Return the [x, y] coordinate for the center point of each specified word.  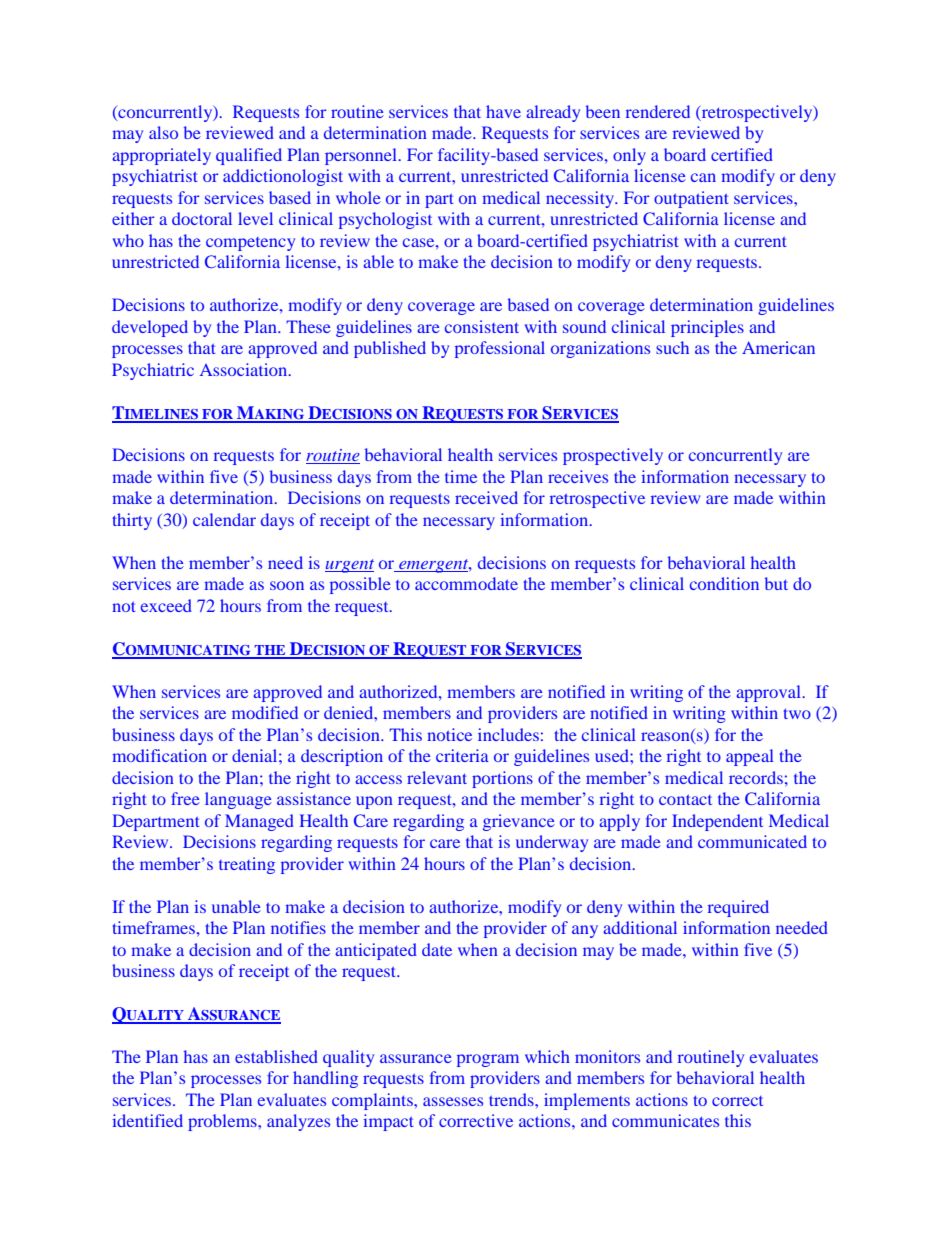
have [503, 111]
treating [247, 865]
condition [724, 583]
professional [500, 349]
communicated [752, 841]
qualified [249, 156]
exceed [166, 605]
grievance [519, 822]
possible [360, 585]
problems [223, 1122]
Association [245, 369]
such [672, 347]
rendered [658, 111]
